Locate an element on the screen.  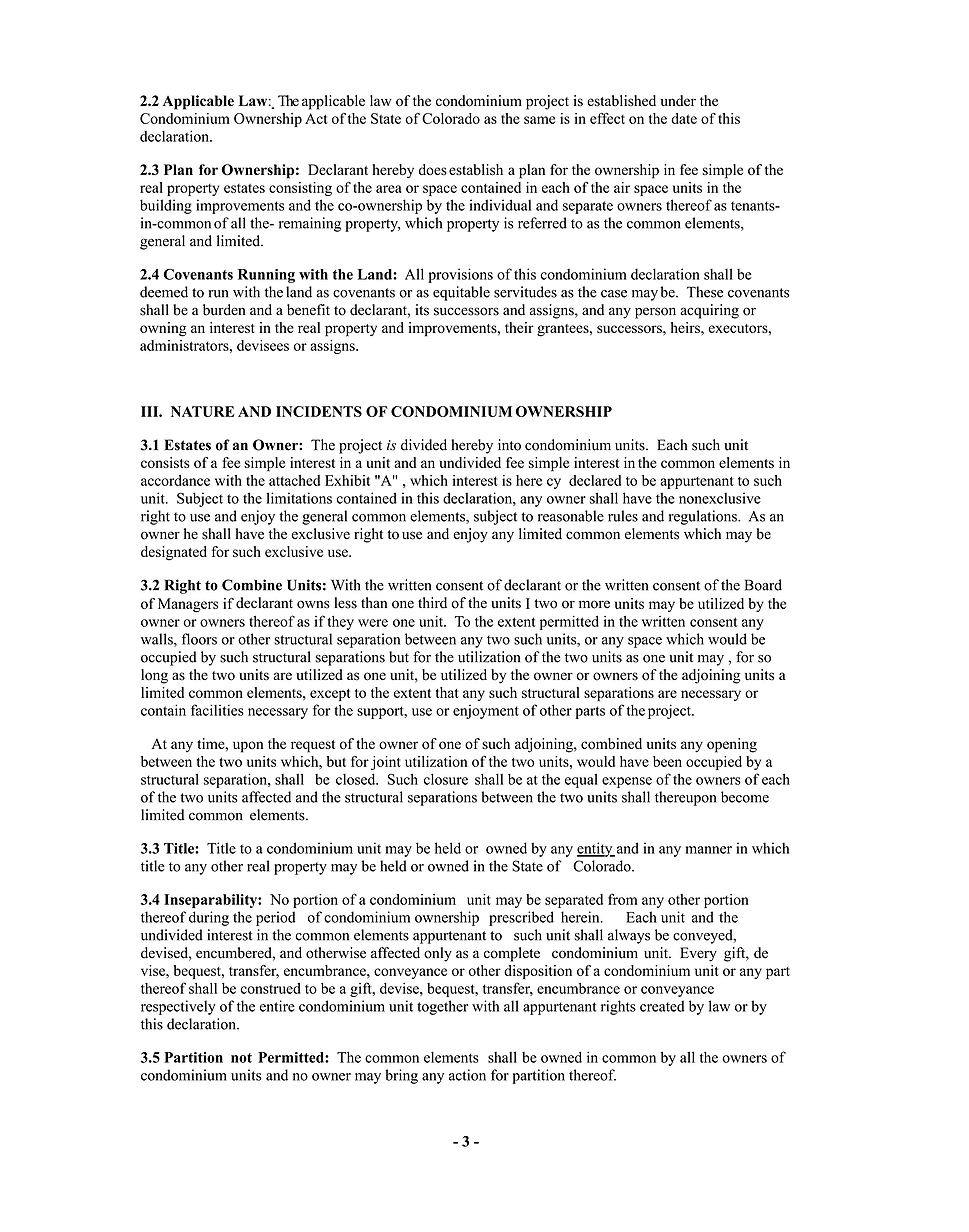
their is located at coordinates (519, 327).
